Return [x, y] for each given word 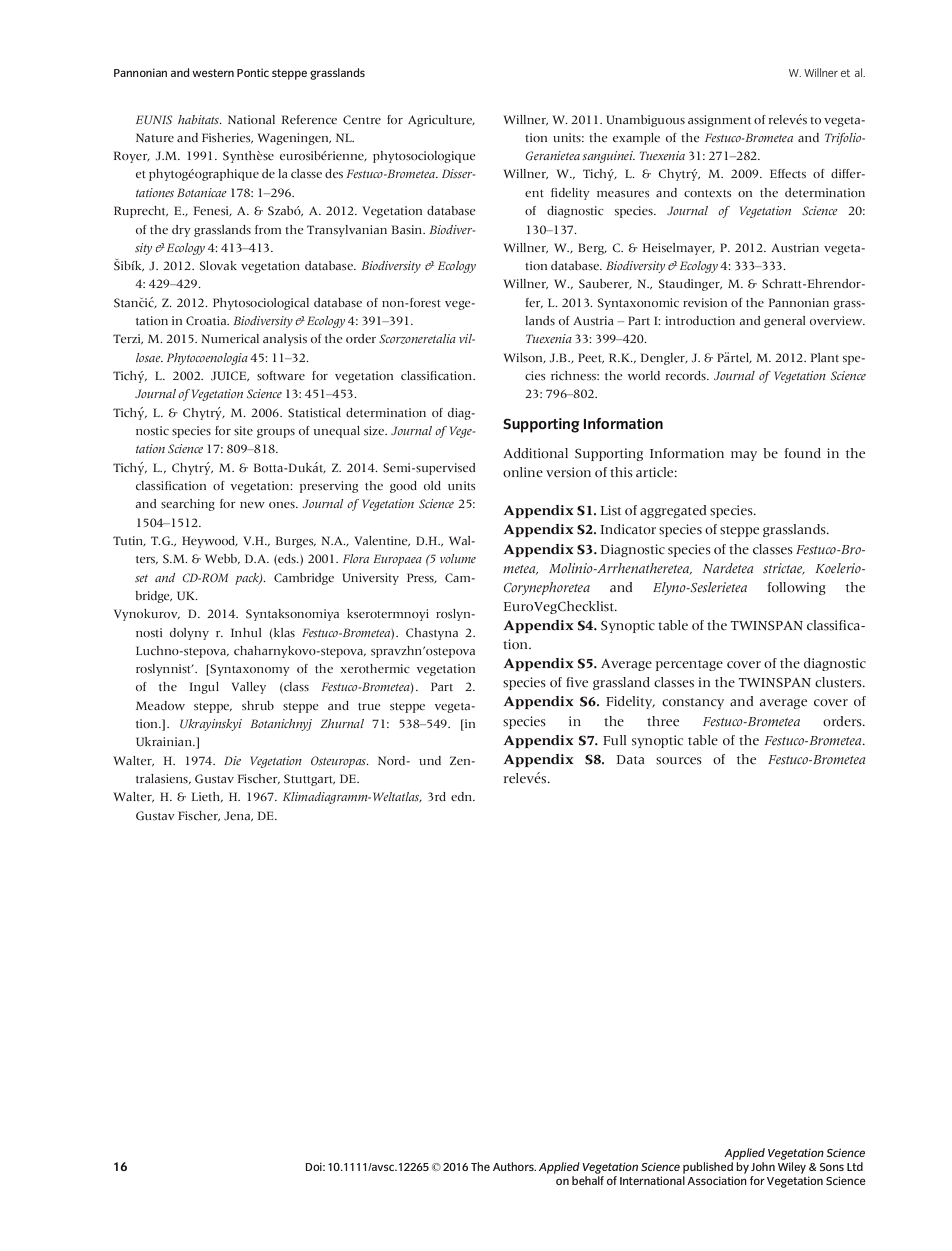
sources [679, 761]
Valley [248, 688]
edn [463, 796]
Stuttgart [309, 780]
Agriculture [441, 121]
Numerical [230, 338]
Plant [825, 357]
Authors [514, 1166]
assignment [719, 121]
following [796, 588]
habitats [199, 119]
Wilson [524, 358]
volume [458, 558]
